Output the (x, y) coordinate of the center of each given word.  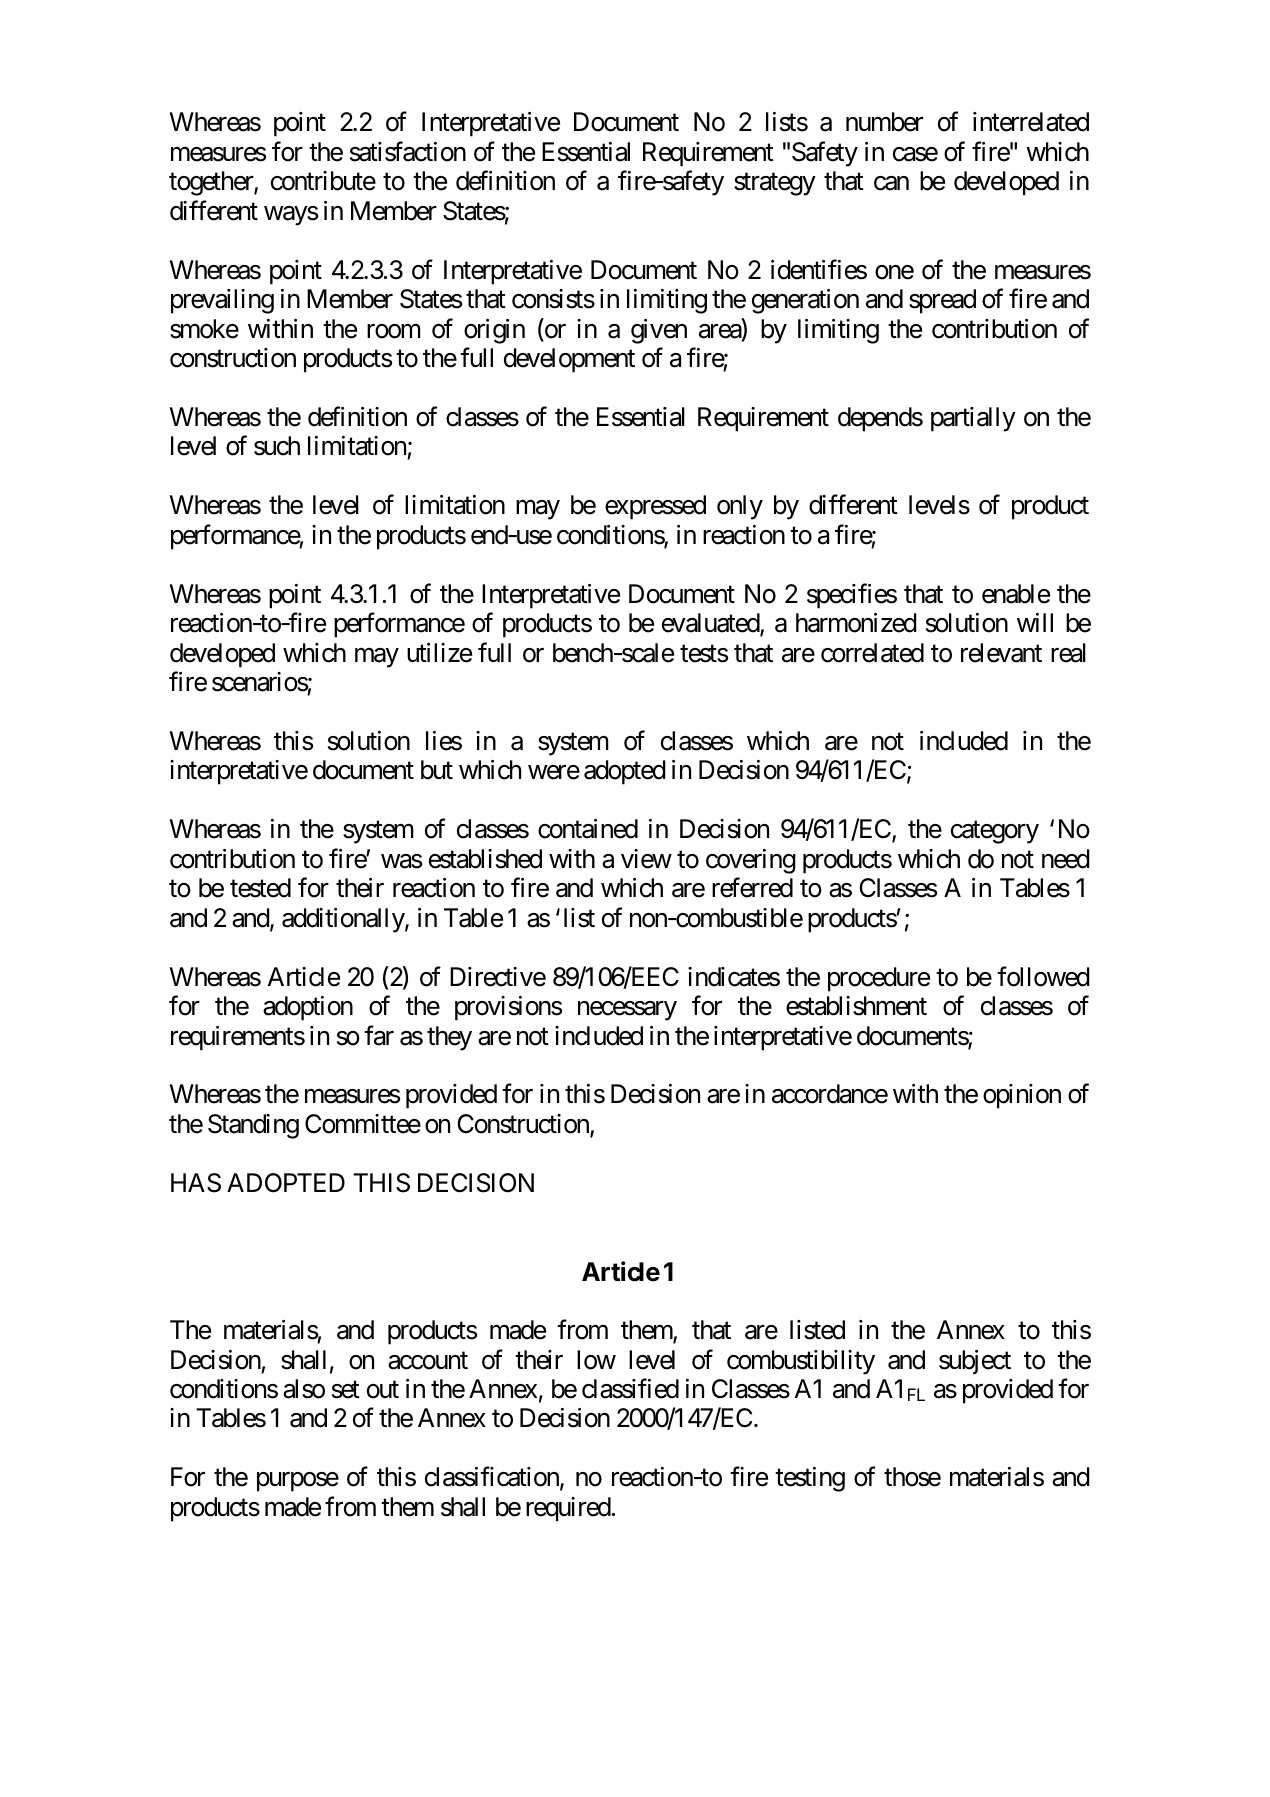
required (568, 1509)
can (891, 184)
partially (973, 419)
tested (260, 888)
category (995, 833)
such (277, 446)
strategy (775, 185)
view (646, 859)
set (346, 1390)
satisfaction (408, 151)
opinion (1022, 1096)
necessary (627, 1011)
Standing (253, 1126)
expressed (655, 507)
